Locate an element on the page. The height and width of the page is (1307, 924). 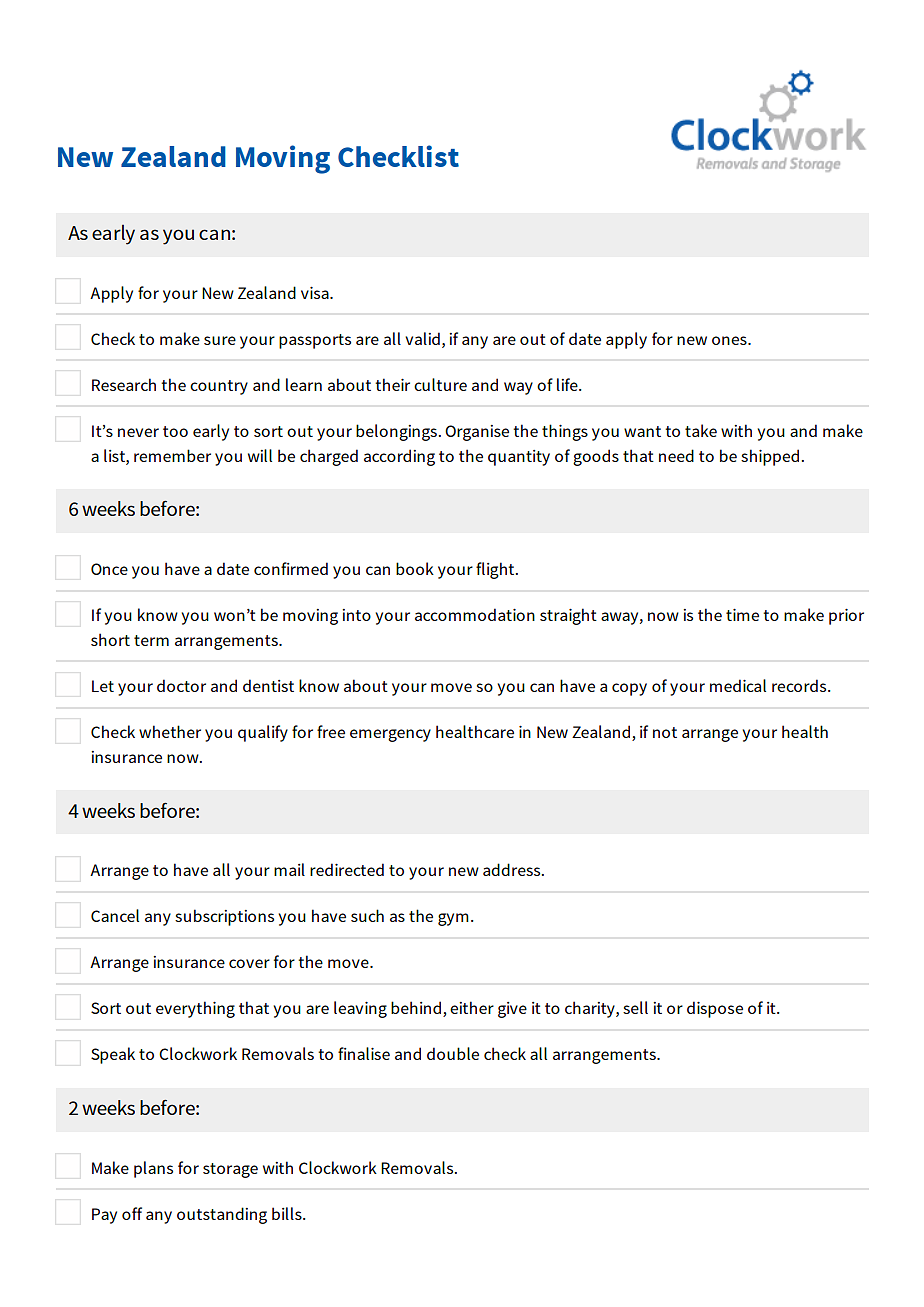
term is located at coordinates (151, 640).
